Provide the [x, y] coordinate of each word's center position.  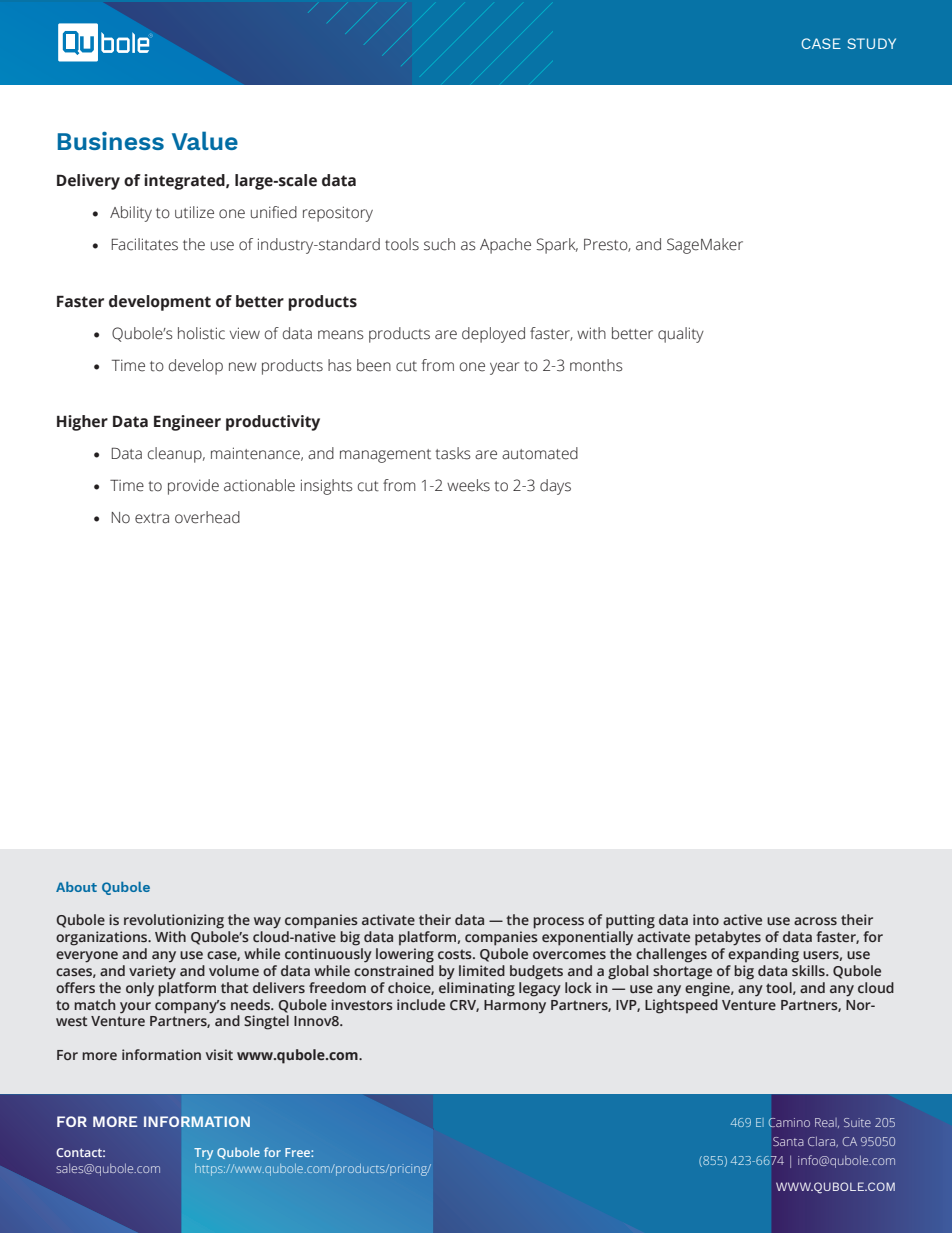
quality [681, 335]
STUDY [872, 43]
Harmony [515, 1006]
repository [338, 214]
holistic [201, 333]
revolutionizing [174, 921]
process [558, 923]
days [555, 487]
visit [219, 1054]
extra [152, 518]
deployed [493, 335]
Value [205, 140]
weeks [468, 485]
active [742, 919]
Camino [789, 1122]
